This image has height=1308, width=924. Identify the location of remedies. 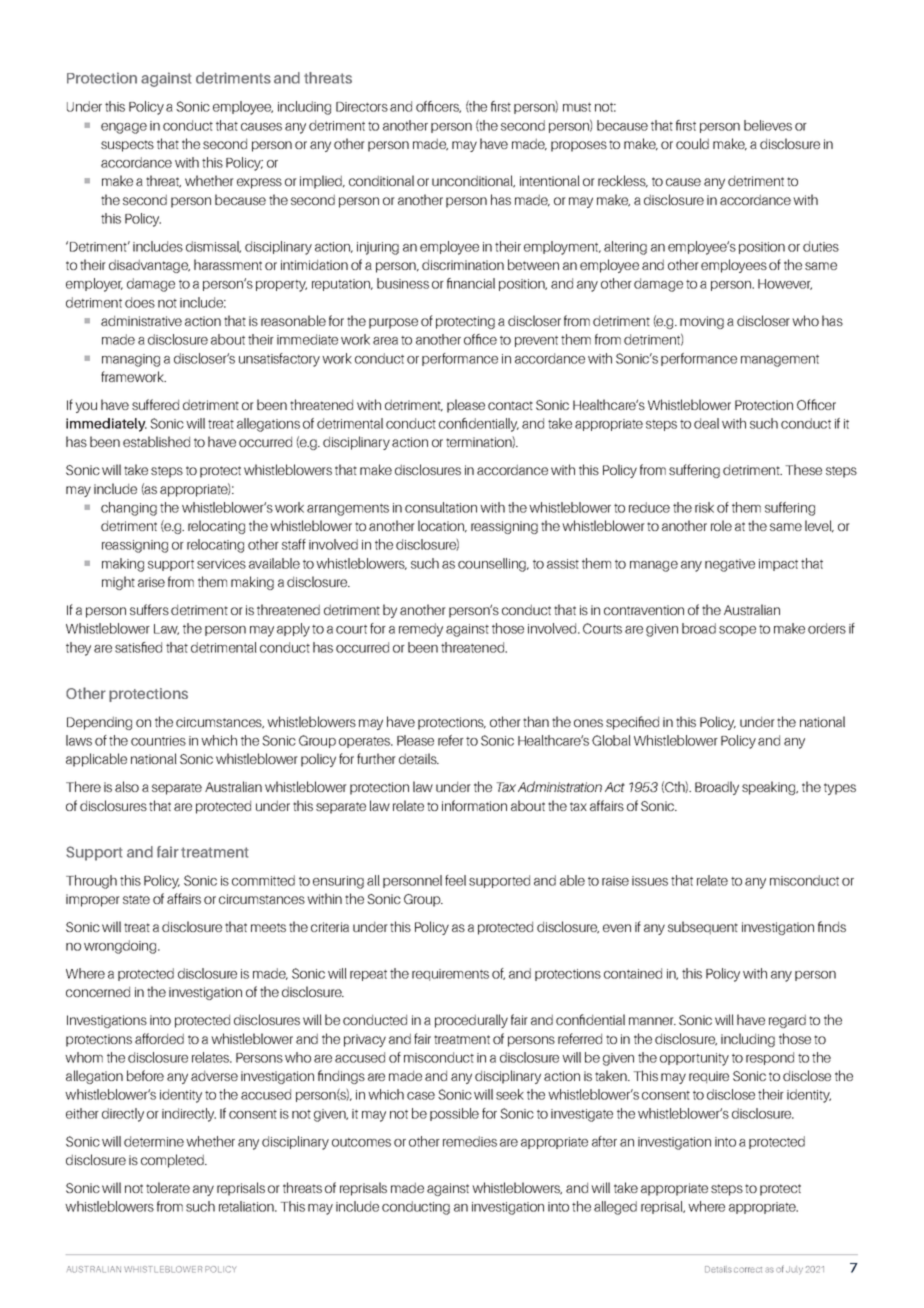
(470, 1141).
